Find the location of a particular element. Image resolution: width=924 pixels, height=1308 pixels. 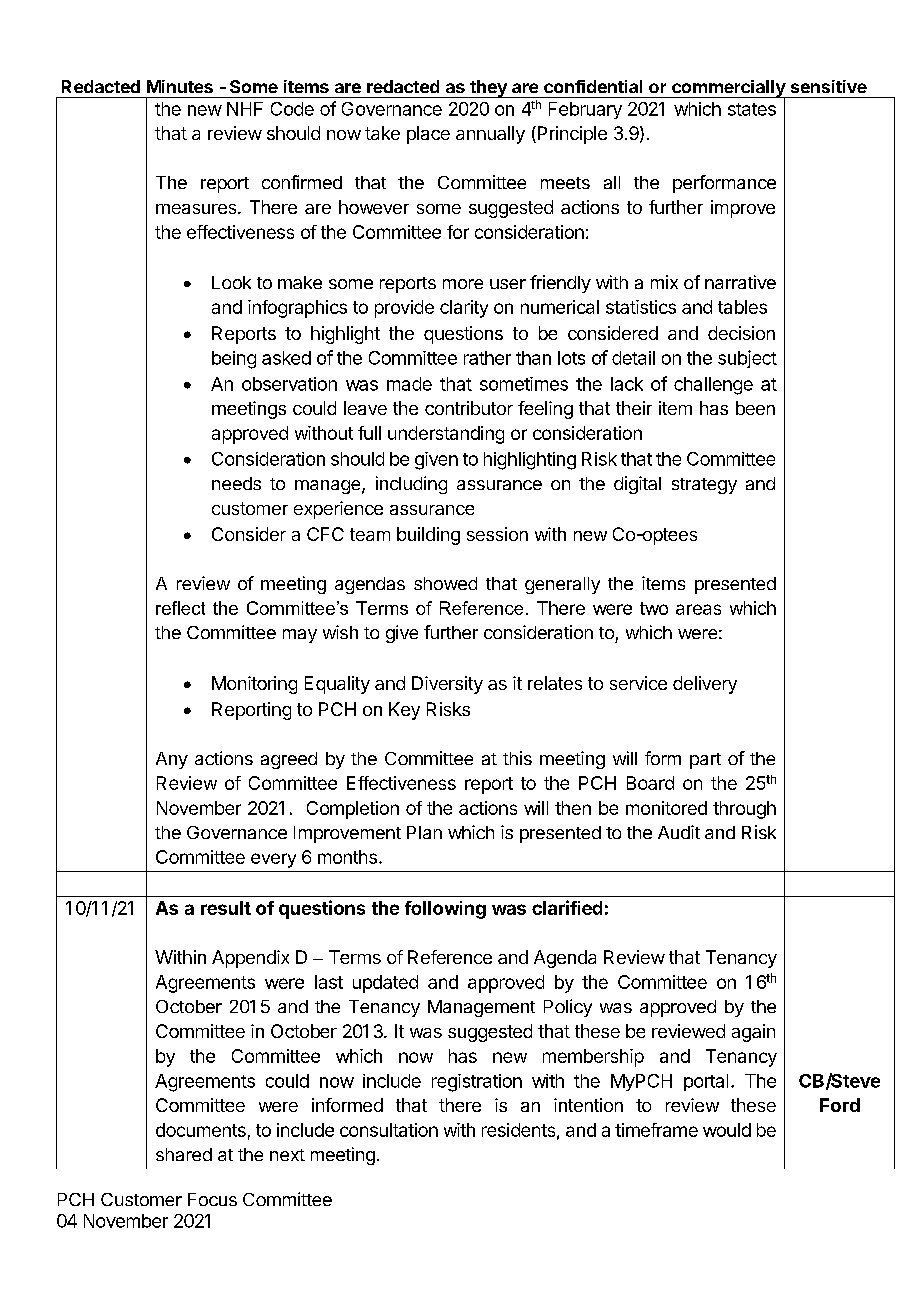

annually is located at coordinates (490, 135).
